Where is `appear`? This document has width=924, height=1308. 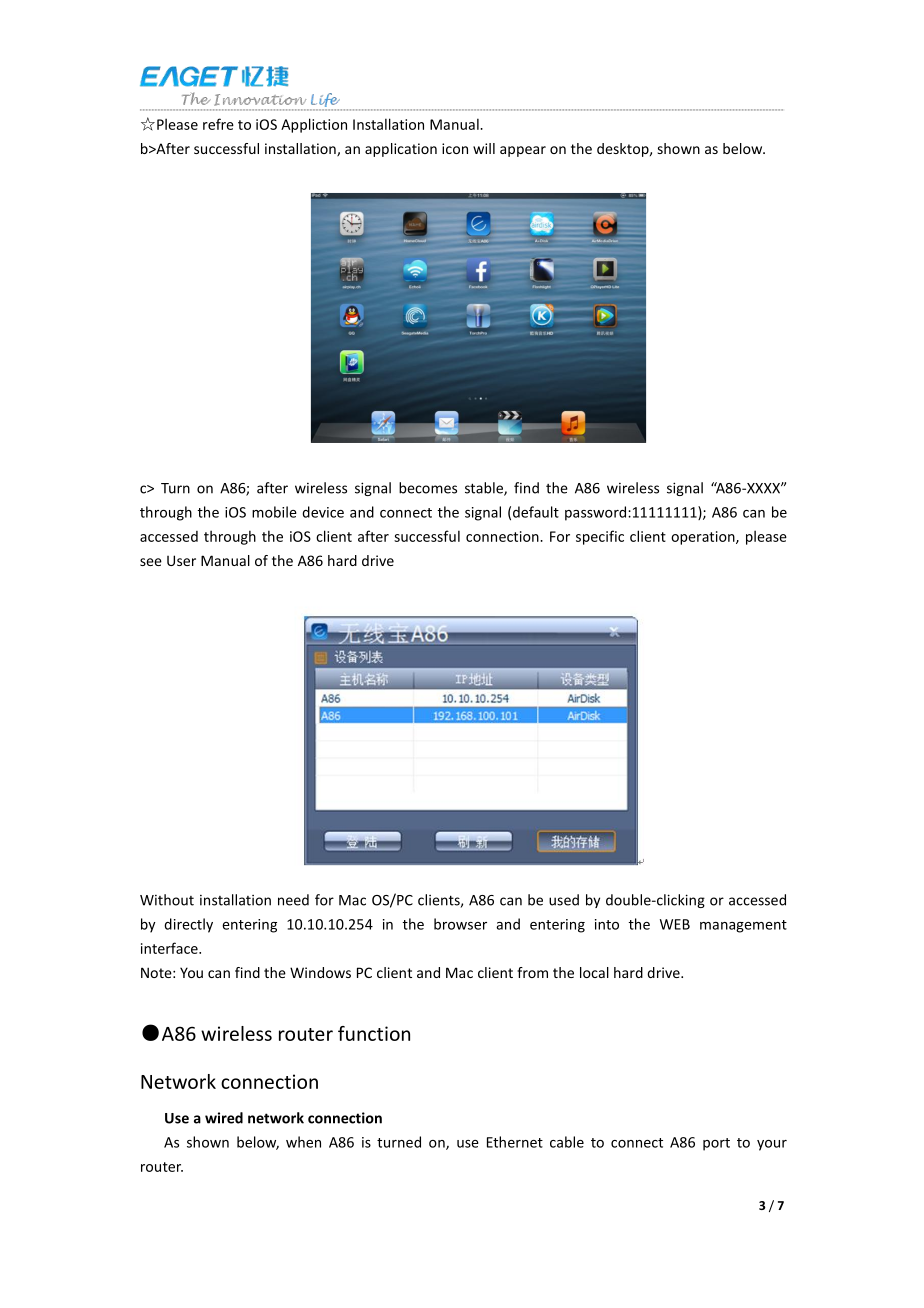 appear is located at coordinates (523, 151).
